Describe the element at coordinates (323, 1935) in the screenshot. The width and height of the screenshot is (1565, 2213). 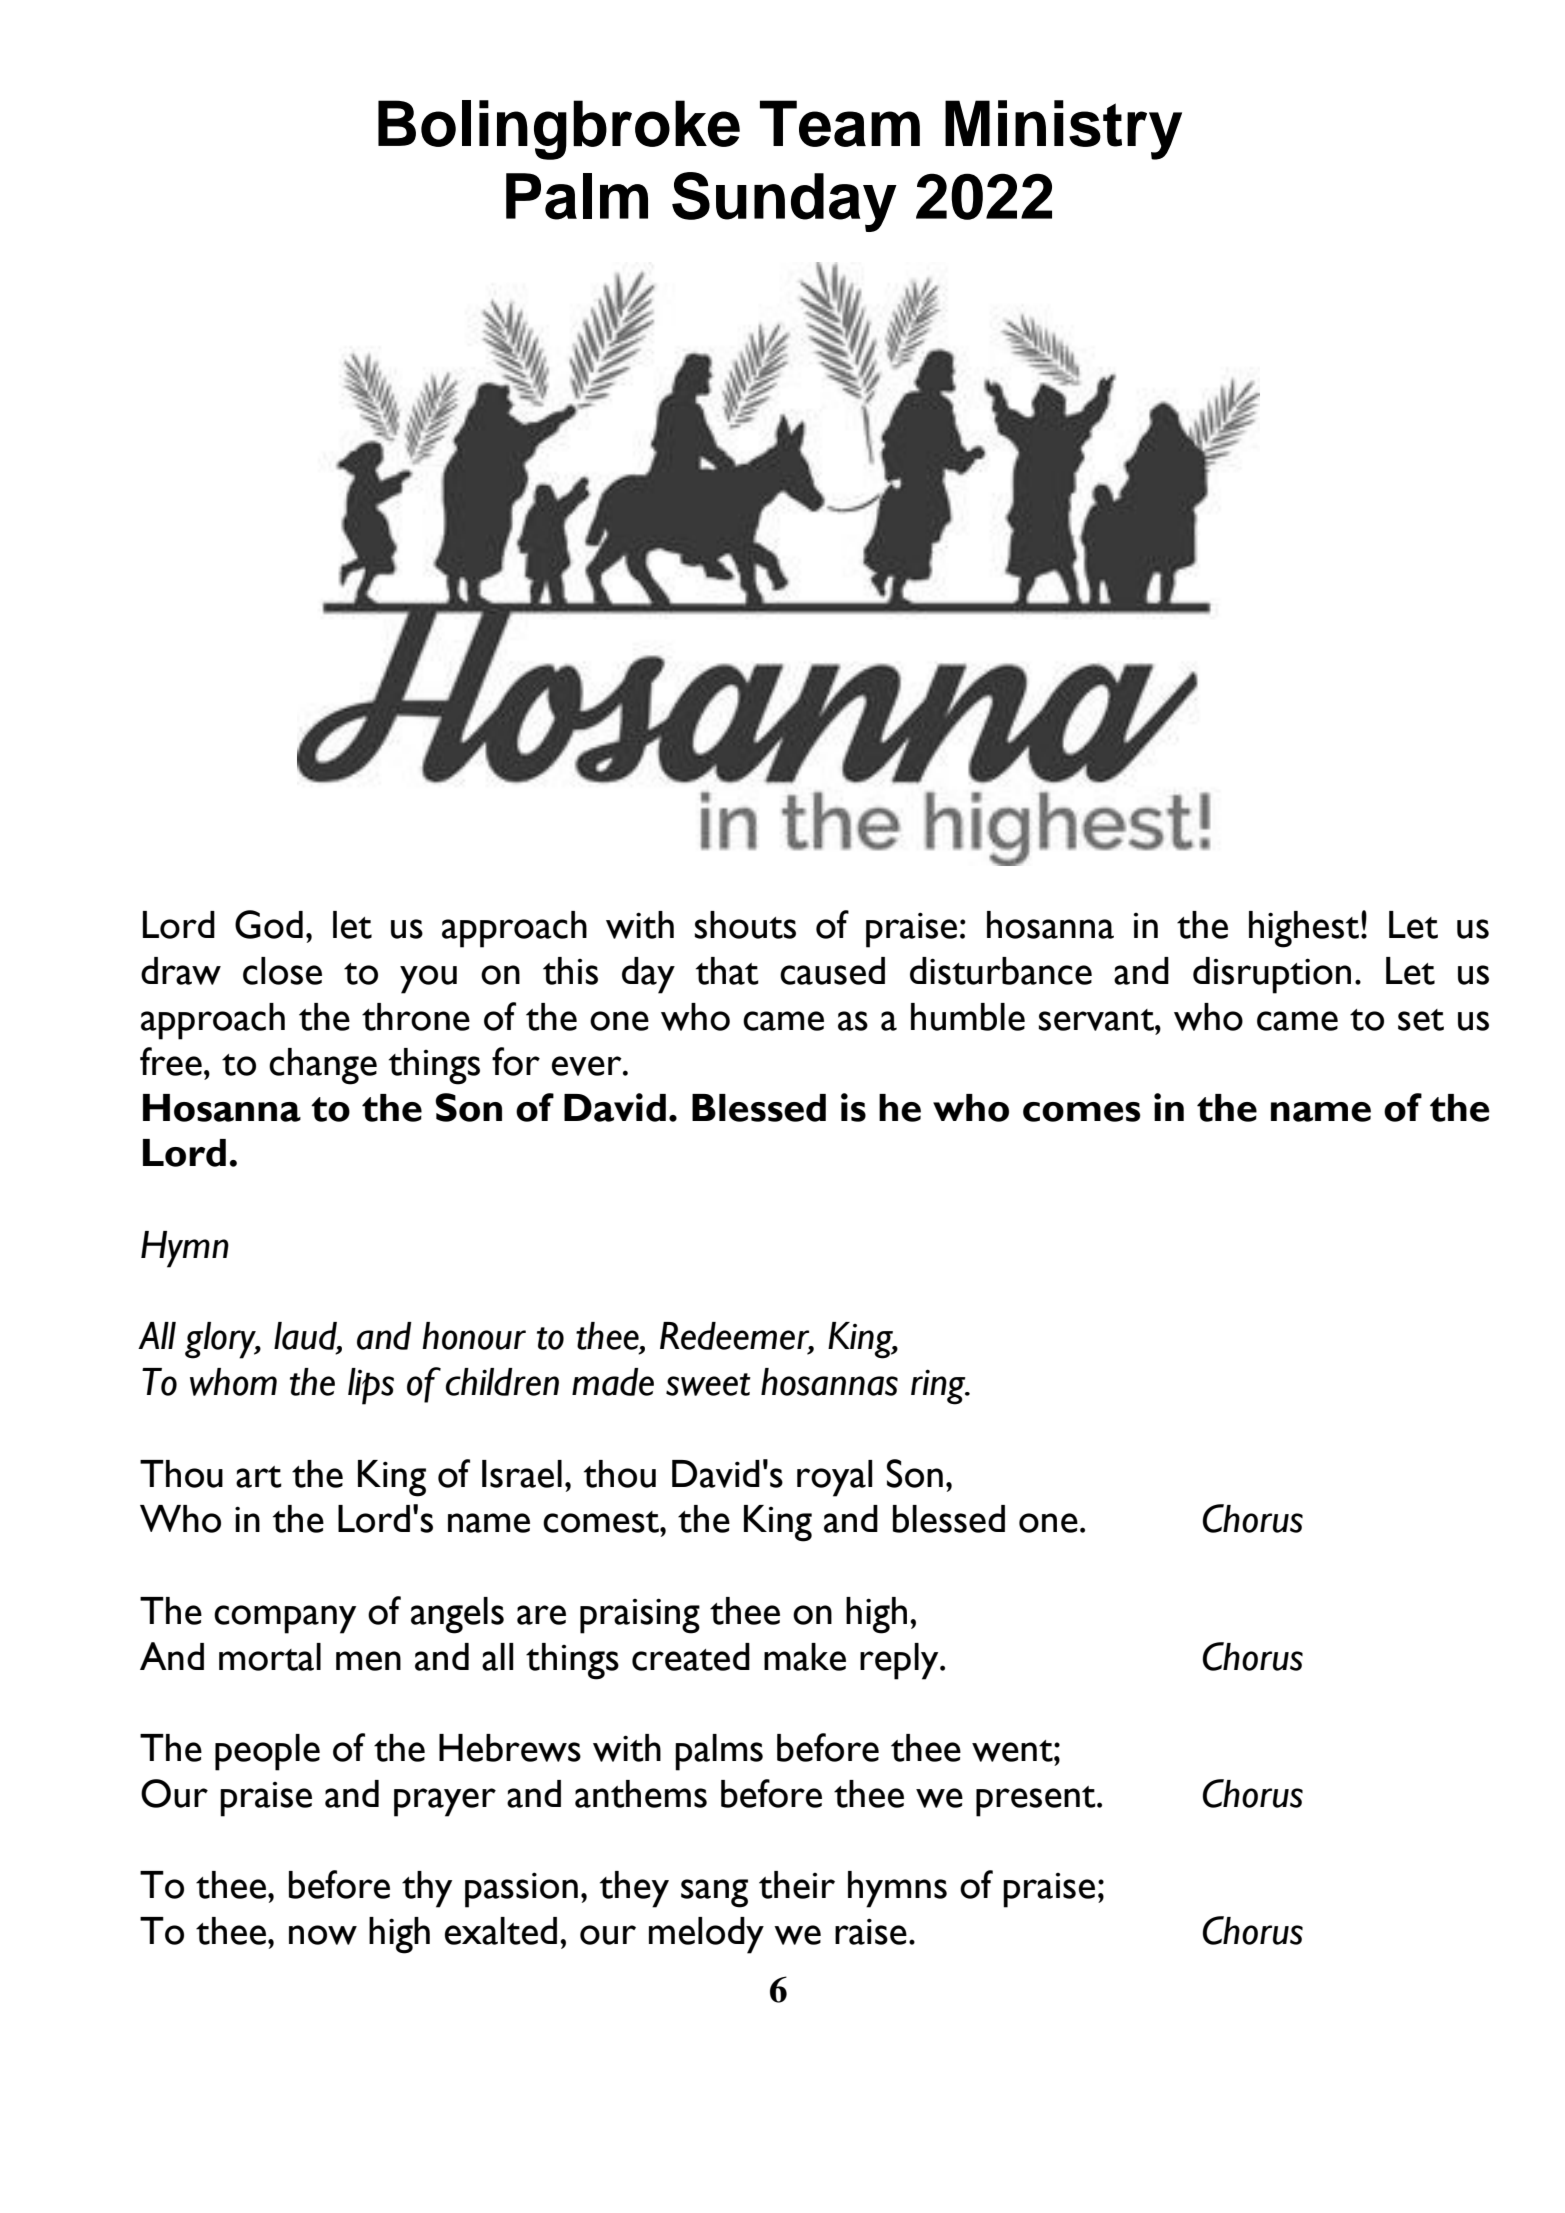
I see `now` at that location.
